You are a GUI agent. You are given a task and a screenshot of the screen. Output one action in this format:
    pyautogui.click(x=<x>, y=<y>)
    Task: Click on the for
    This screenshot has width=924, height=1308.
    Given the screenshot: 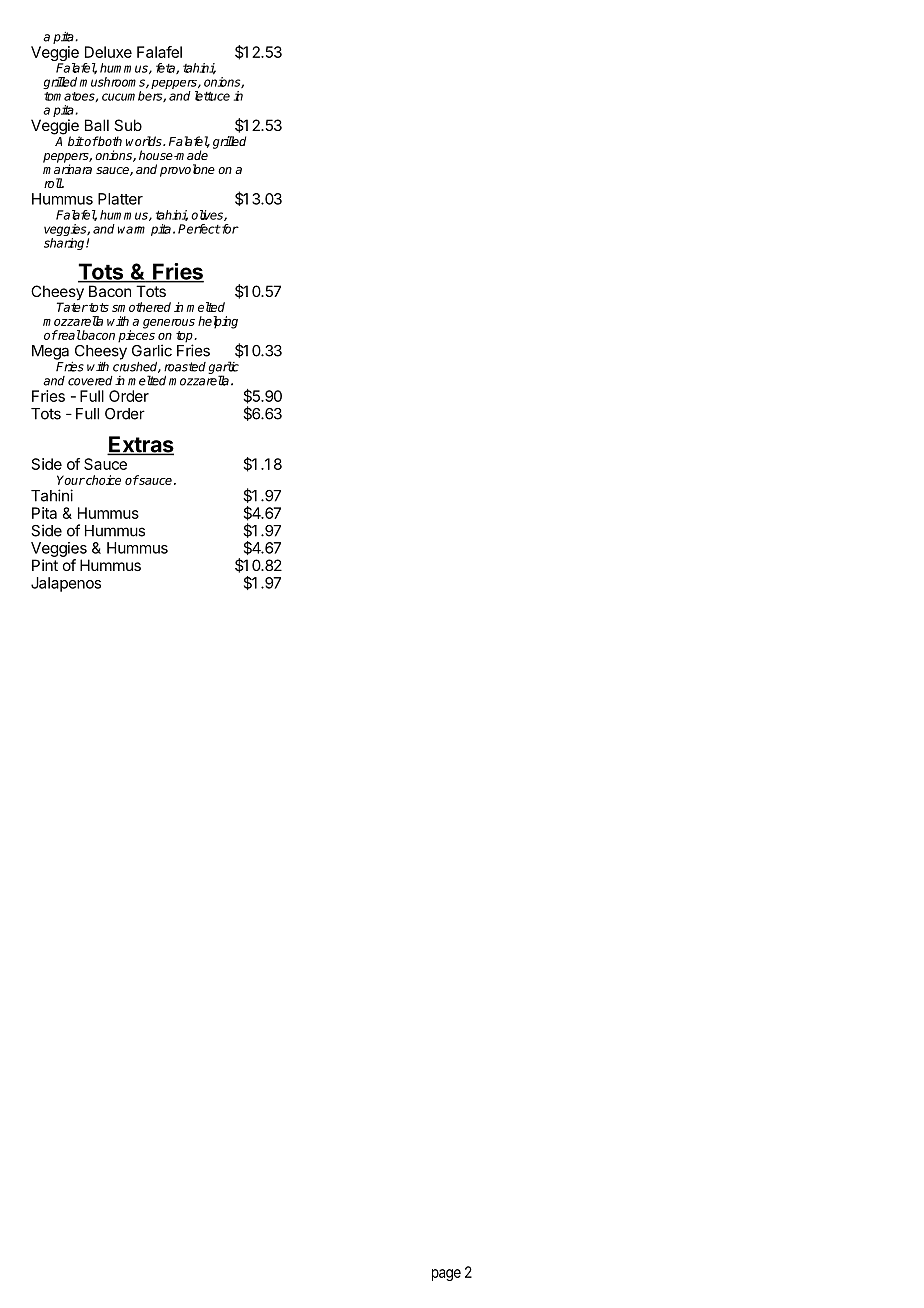 What is the action you would take?
    pyautogui.click(x=229, y=229)
